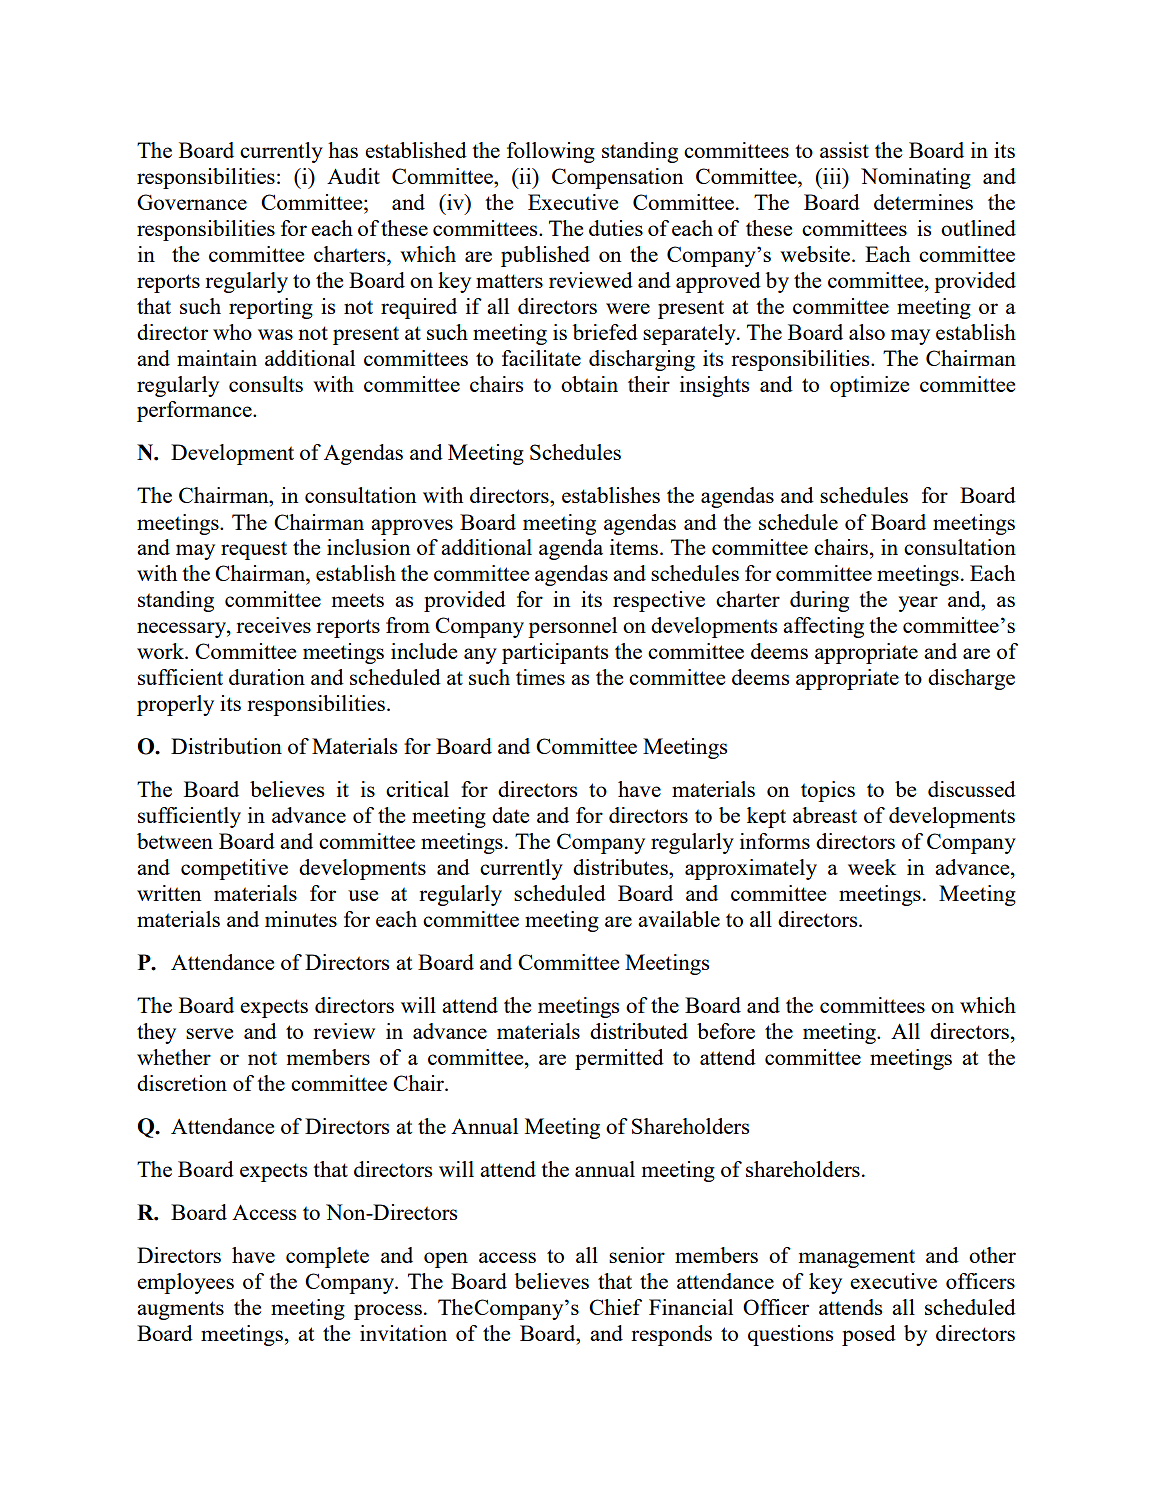  I want to click on employees, so click(185, 1283).
